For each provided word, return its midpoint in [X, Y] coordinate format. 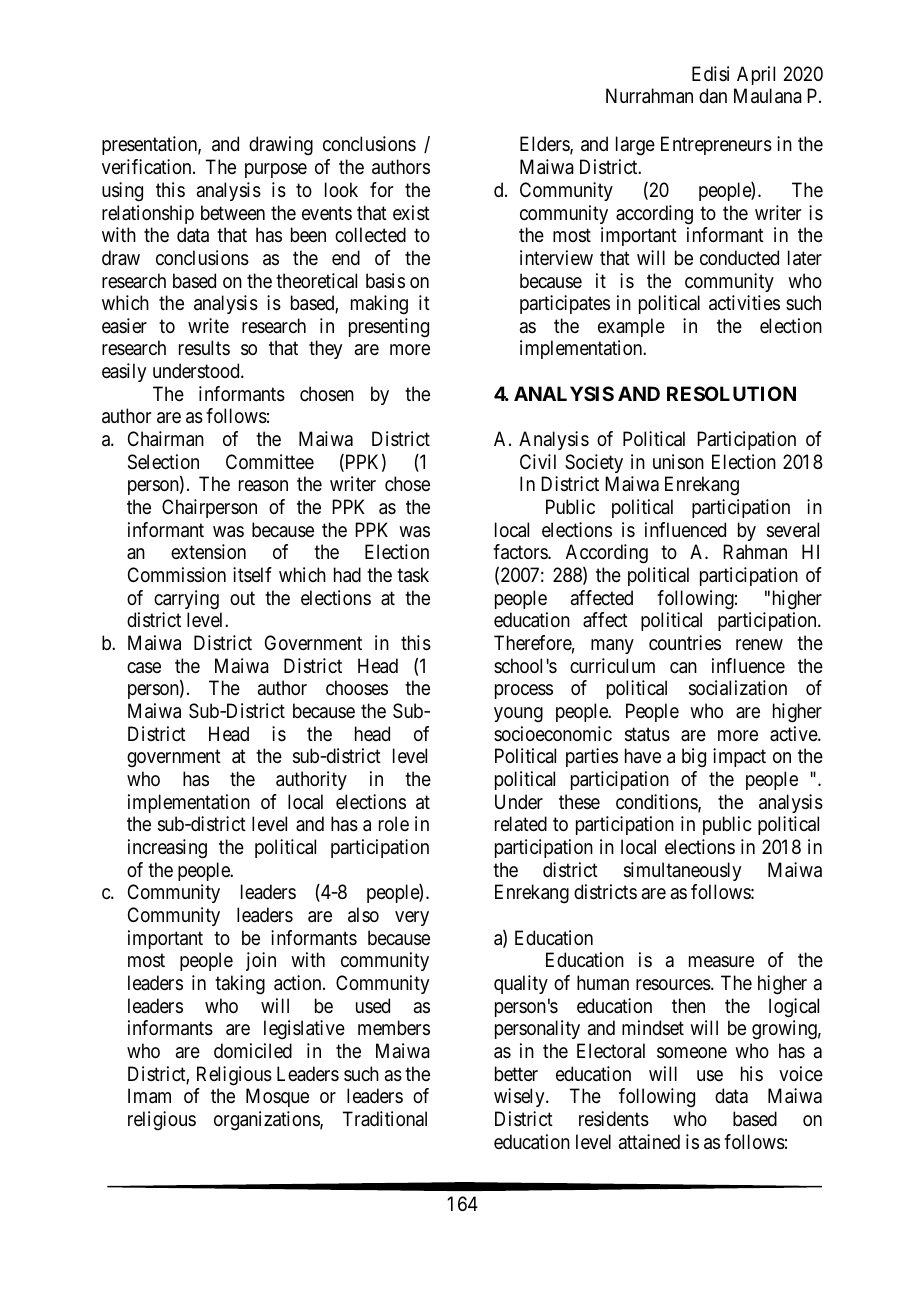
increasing [167, 849]
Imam [149, 1096]
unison [678, 462]
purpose [276, 170]
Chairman [166, 439]
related [521, 824]
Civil [538, 461]
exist [411, 212]
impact [739, 757]
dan [713, 95]
